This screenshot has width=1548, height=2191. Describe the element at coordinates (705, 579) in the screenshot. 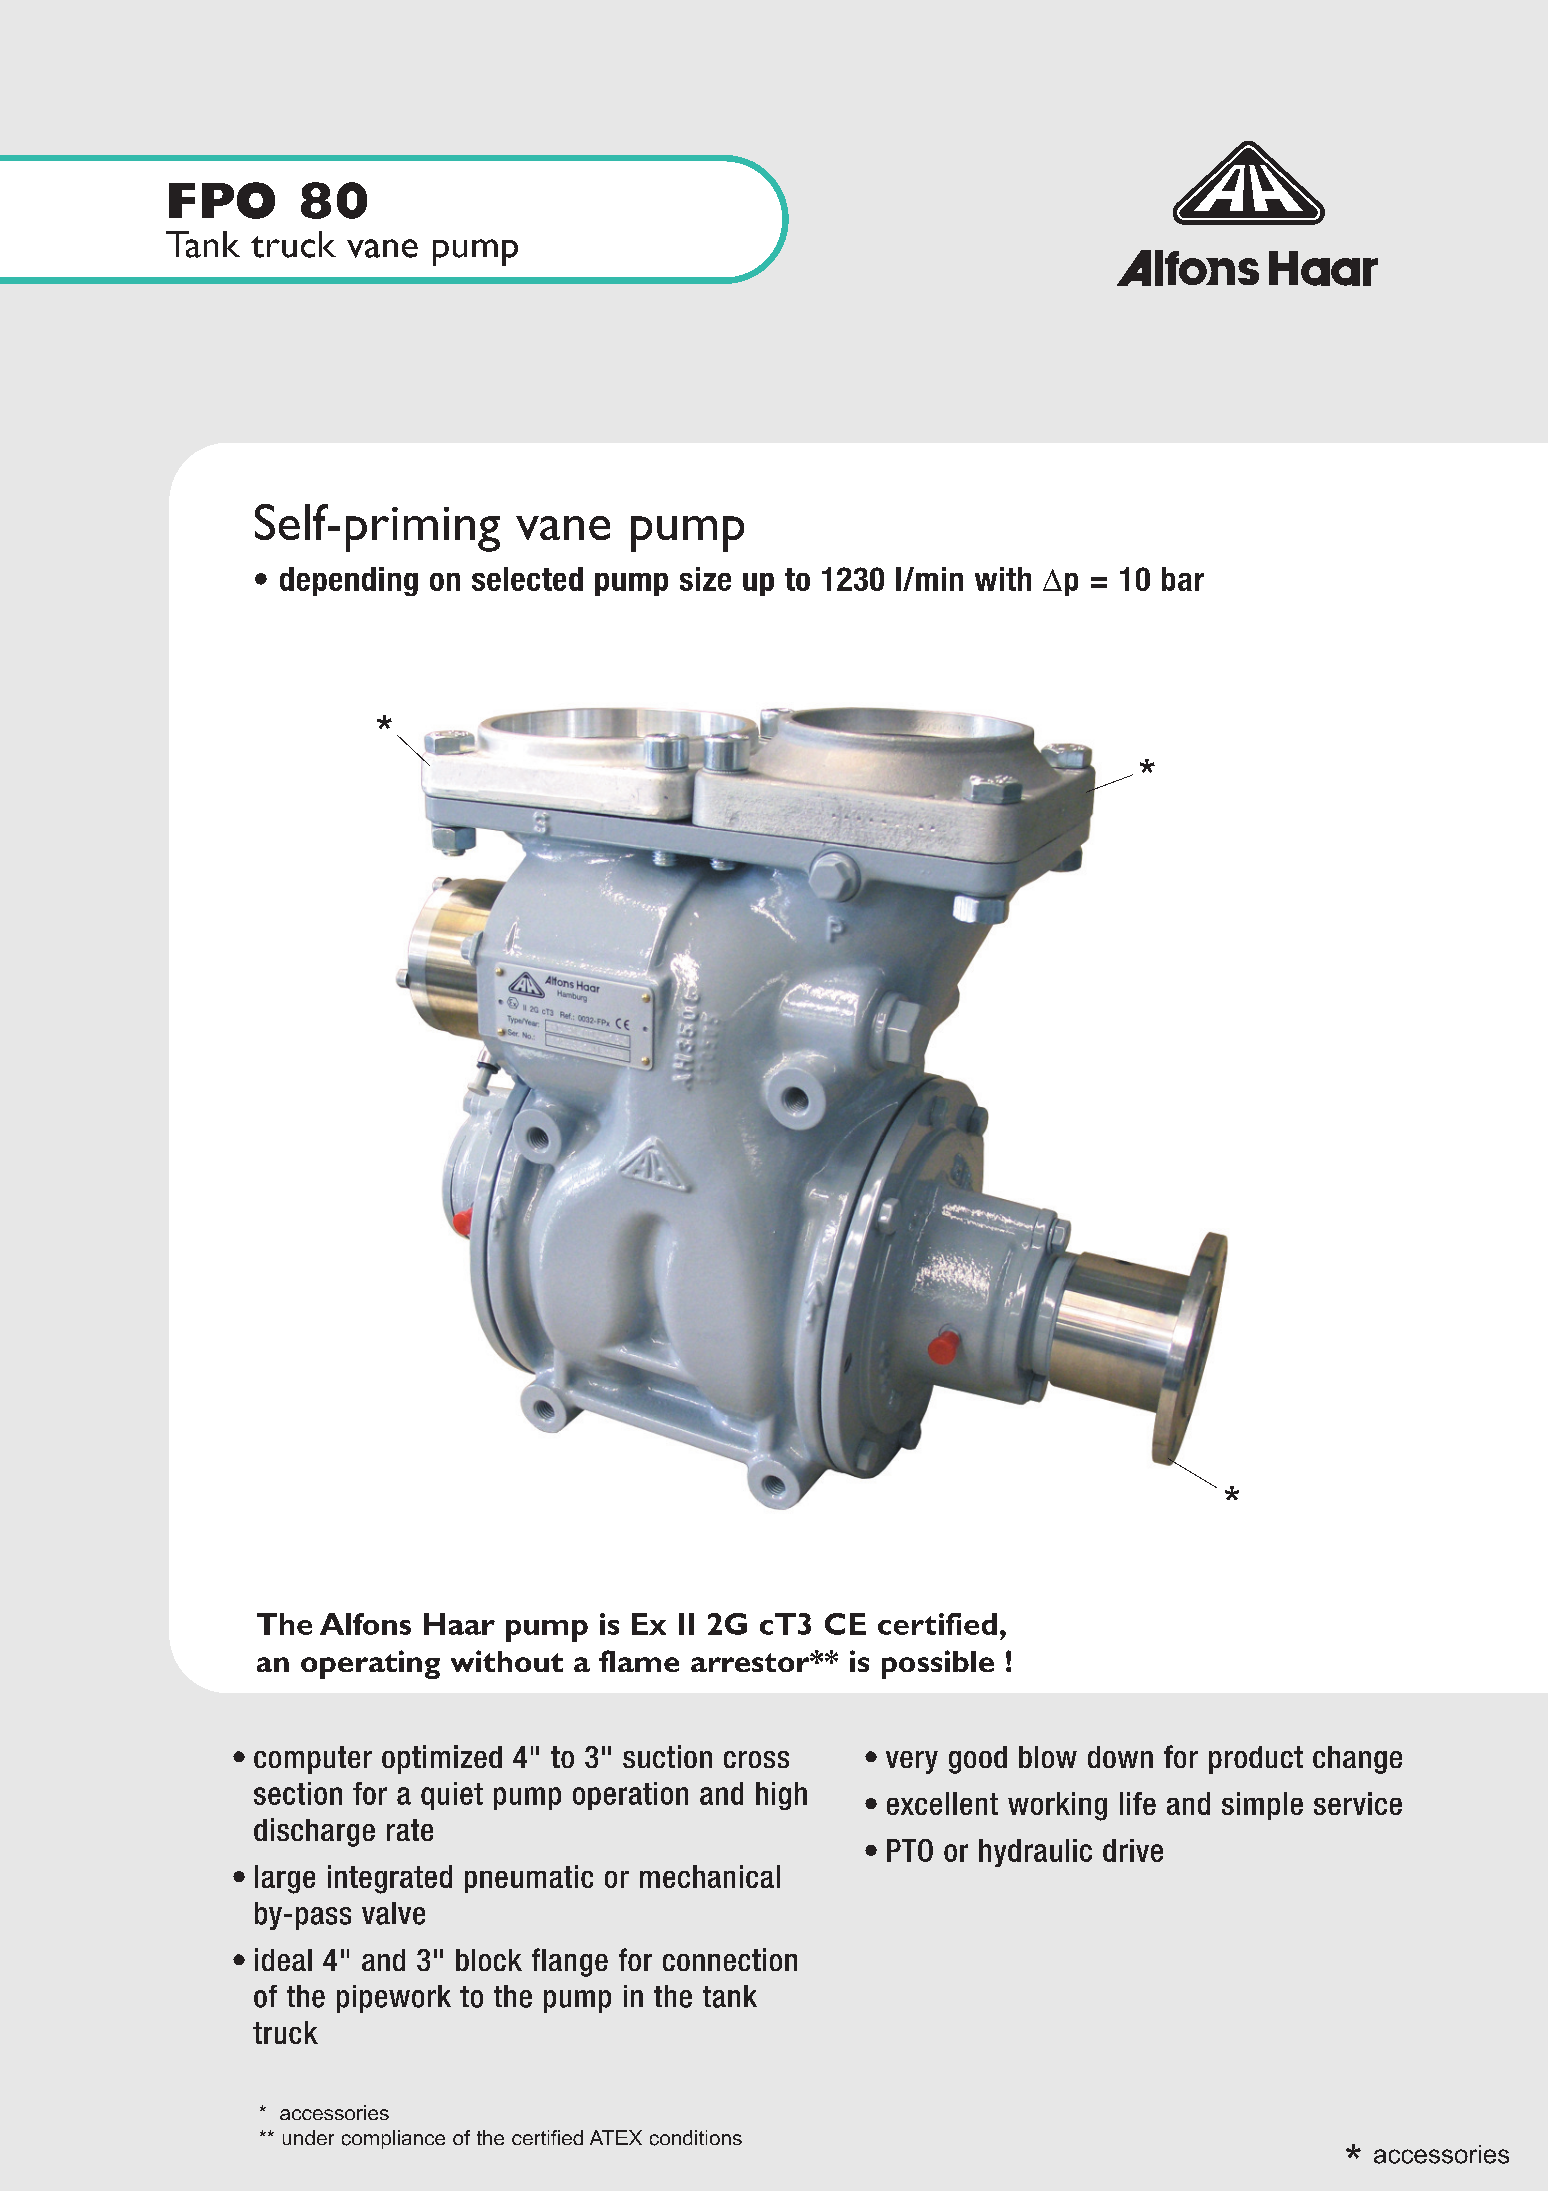

I see `size` at that location.
